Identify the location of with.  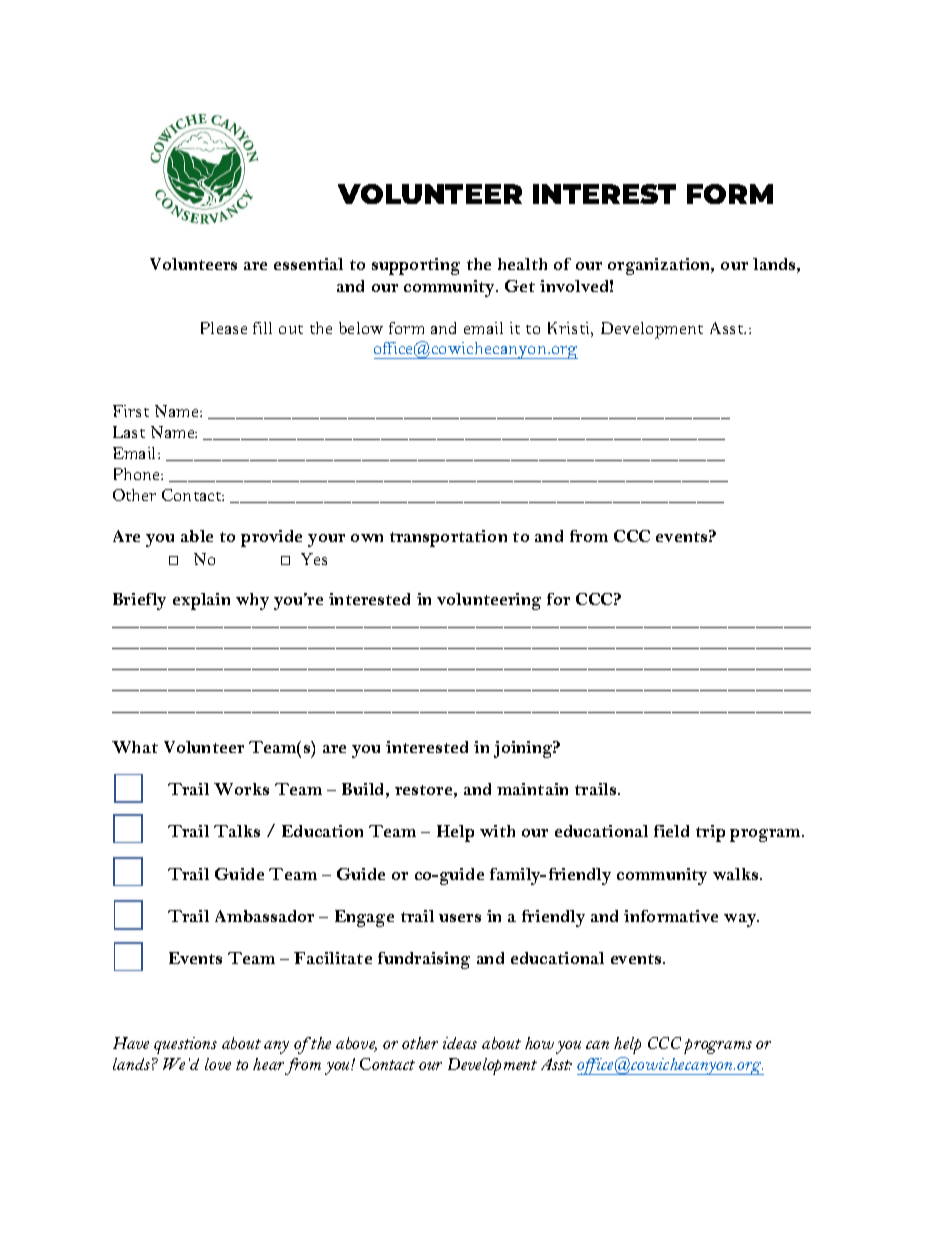
(497, 831).
